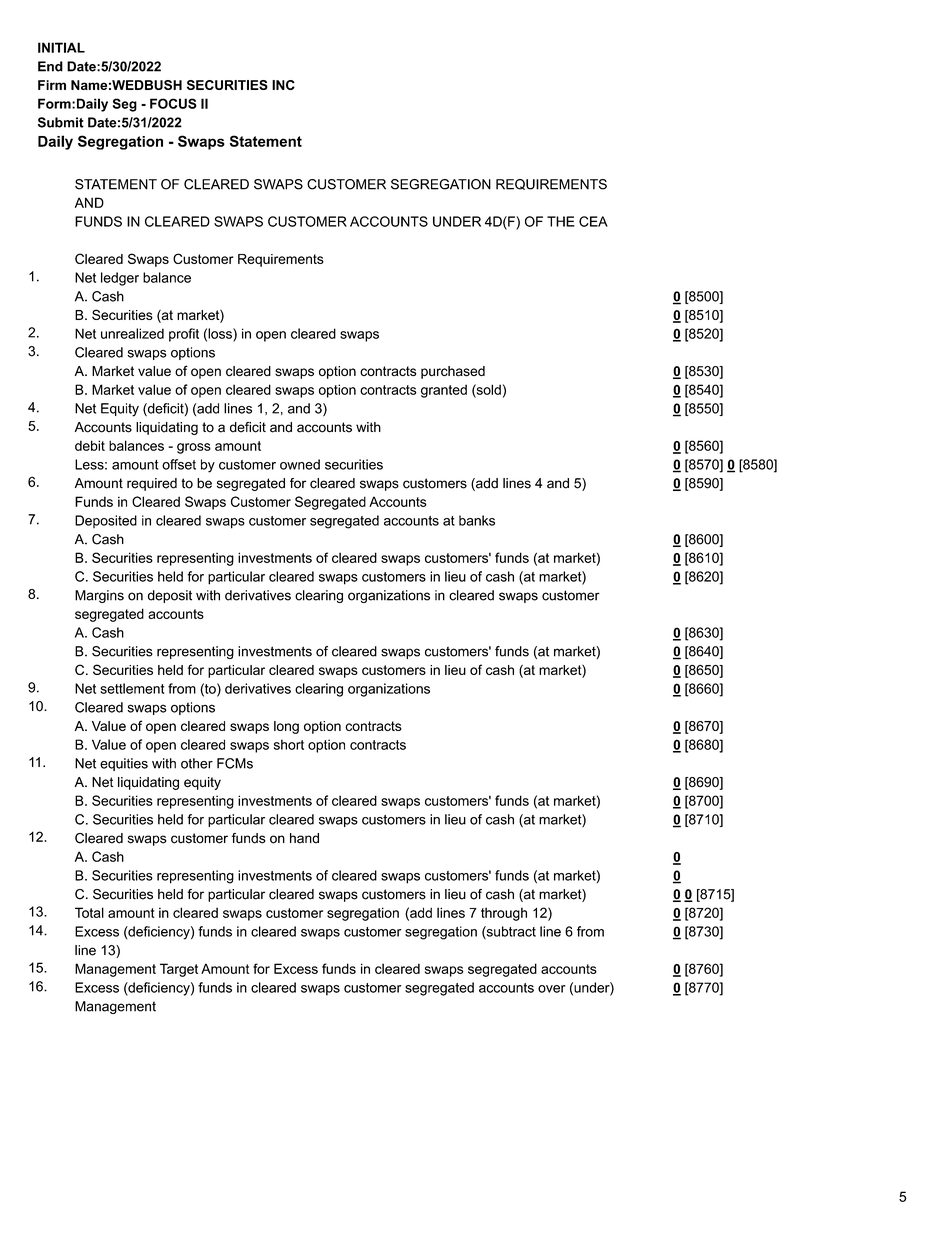 The height and width of the screenshot is (1233, 952). Describe the element at coordinates (152, 484) in the screenshot. I see `required` at that location.
